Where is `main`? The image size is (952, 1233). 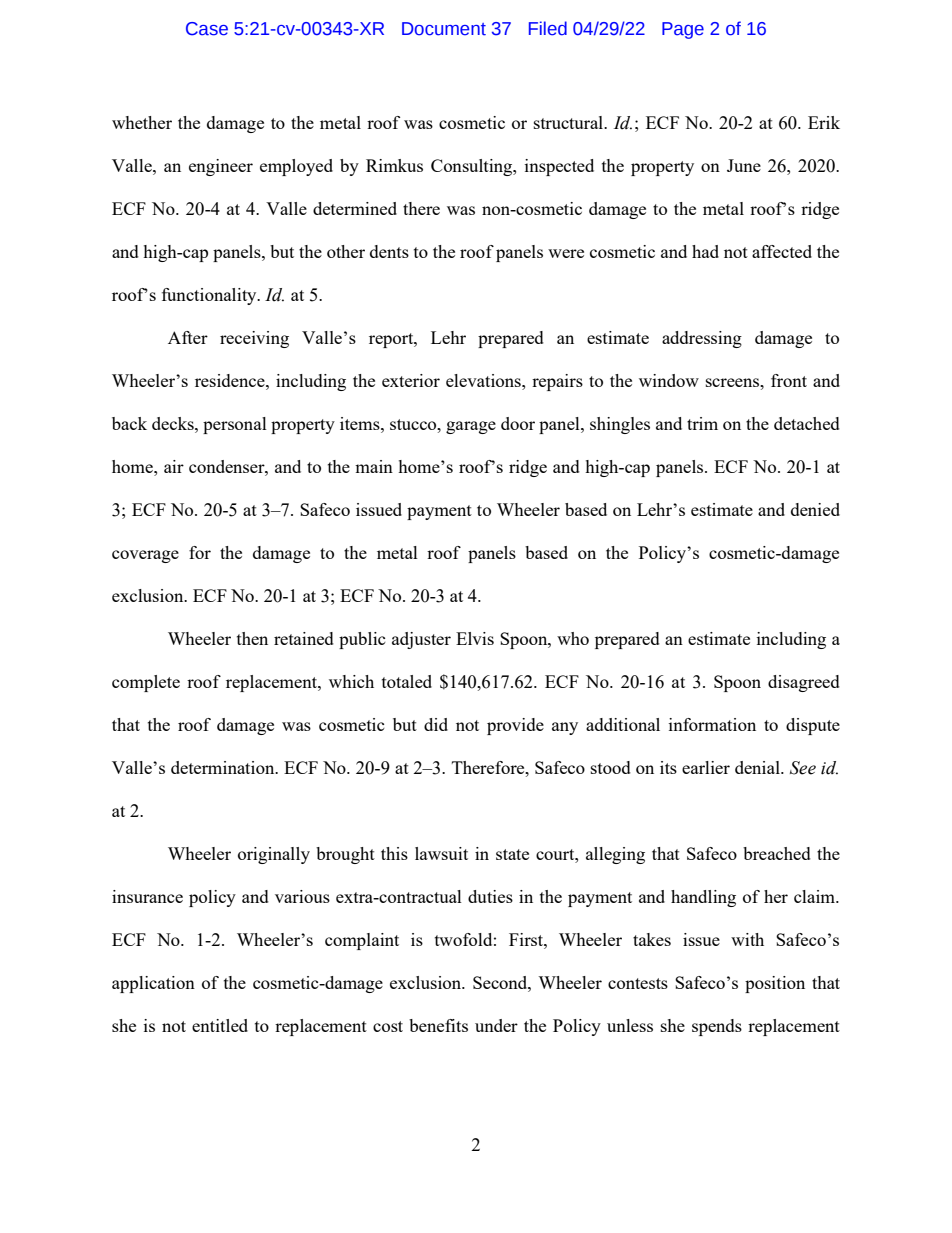 main is located at coordinates (374, 466).
